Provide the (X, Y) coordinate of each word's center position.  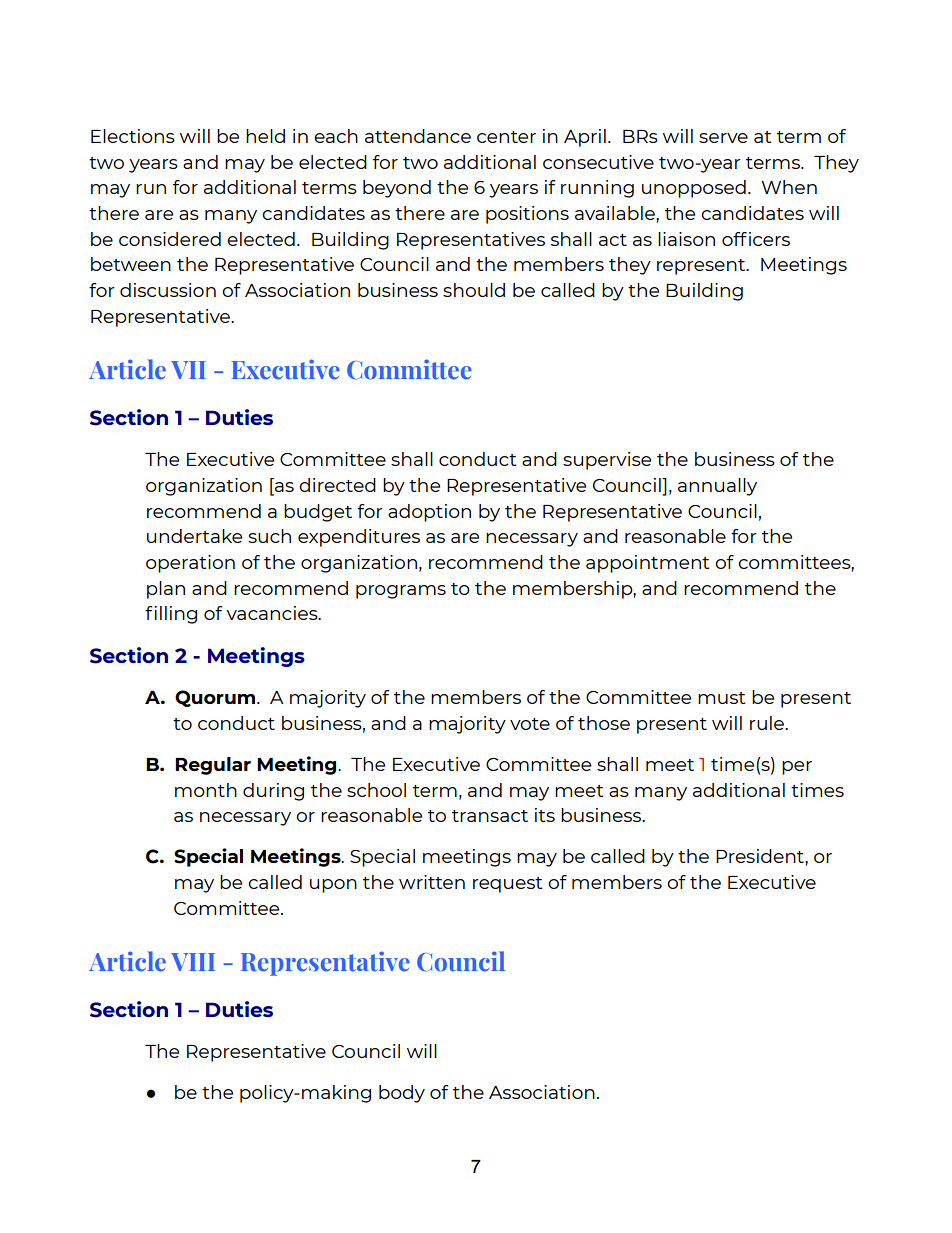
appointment (647, 564)
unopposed (694, 189)
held (265, 136)
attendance (418, 136)
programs (401, 592)
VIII (193, 962)
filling (171, 615)
